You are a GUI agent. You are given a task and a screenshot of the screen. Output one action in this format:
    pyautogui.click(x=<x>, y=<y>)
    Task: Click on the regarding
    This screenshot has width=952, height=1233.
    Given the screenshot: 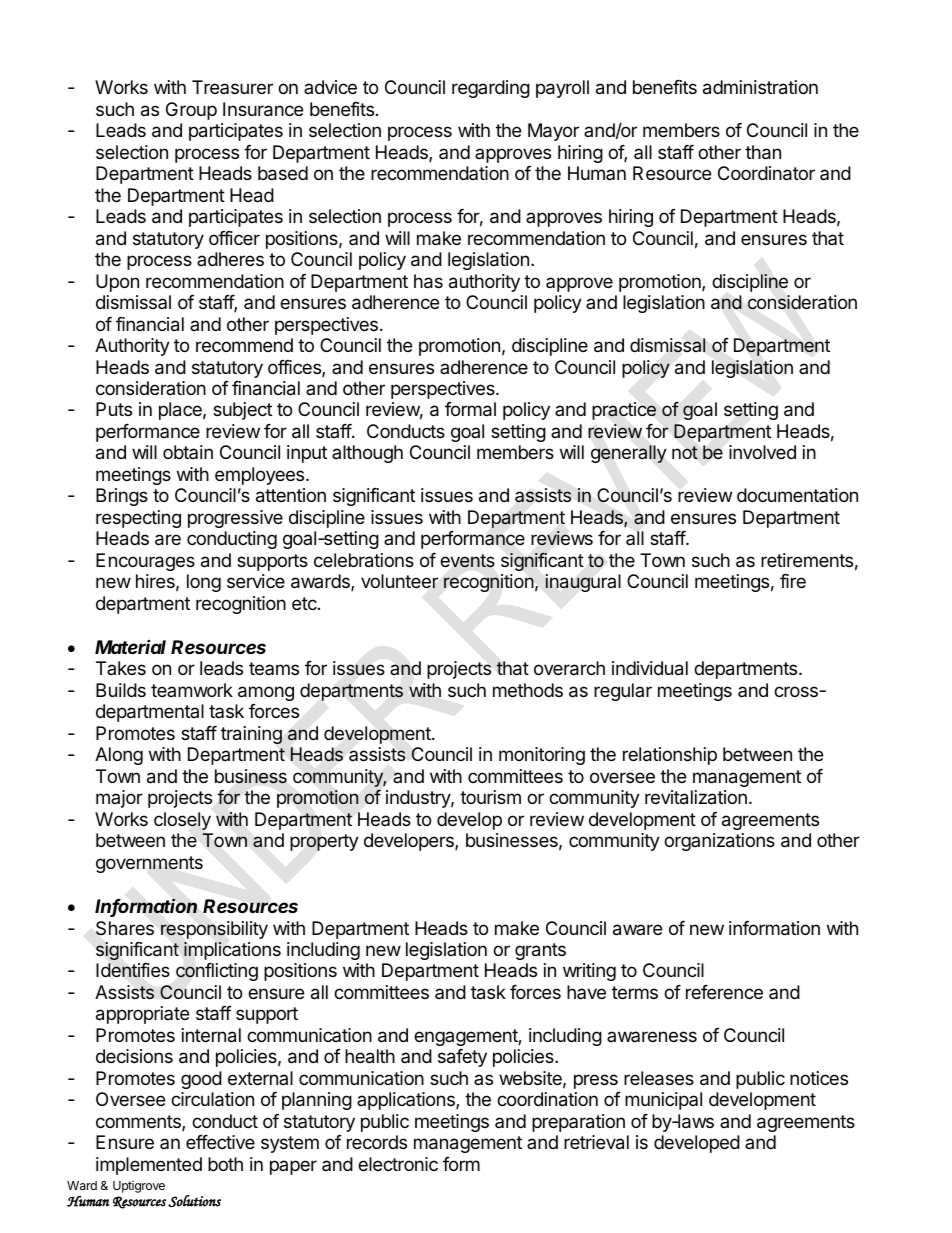 What is the action you would take?
    pyautogui.click(x=491, y=89)
